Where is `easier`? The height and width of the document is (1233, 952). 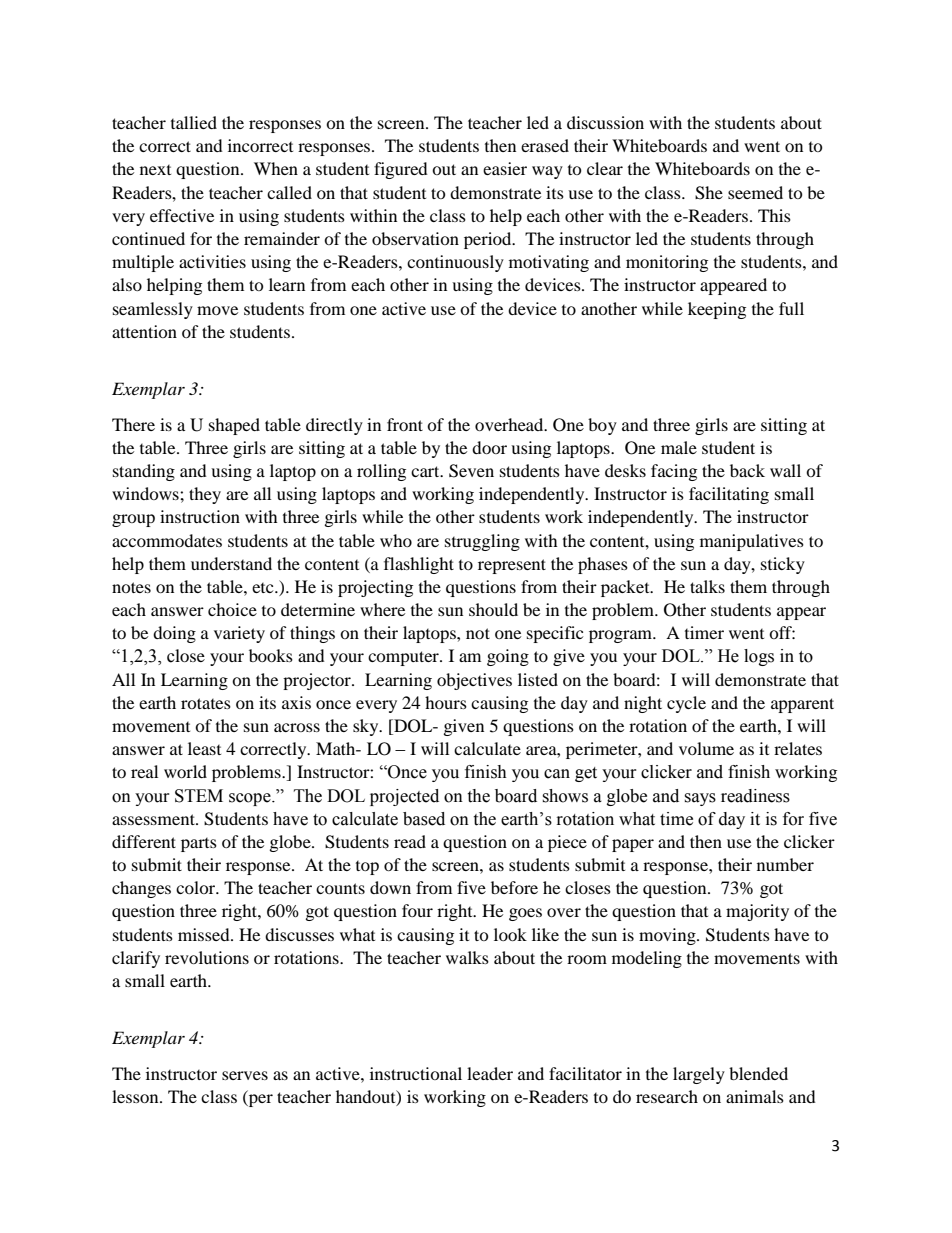
easier is located at coordinates (505, 168).
